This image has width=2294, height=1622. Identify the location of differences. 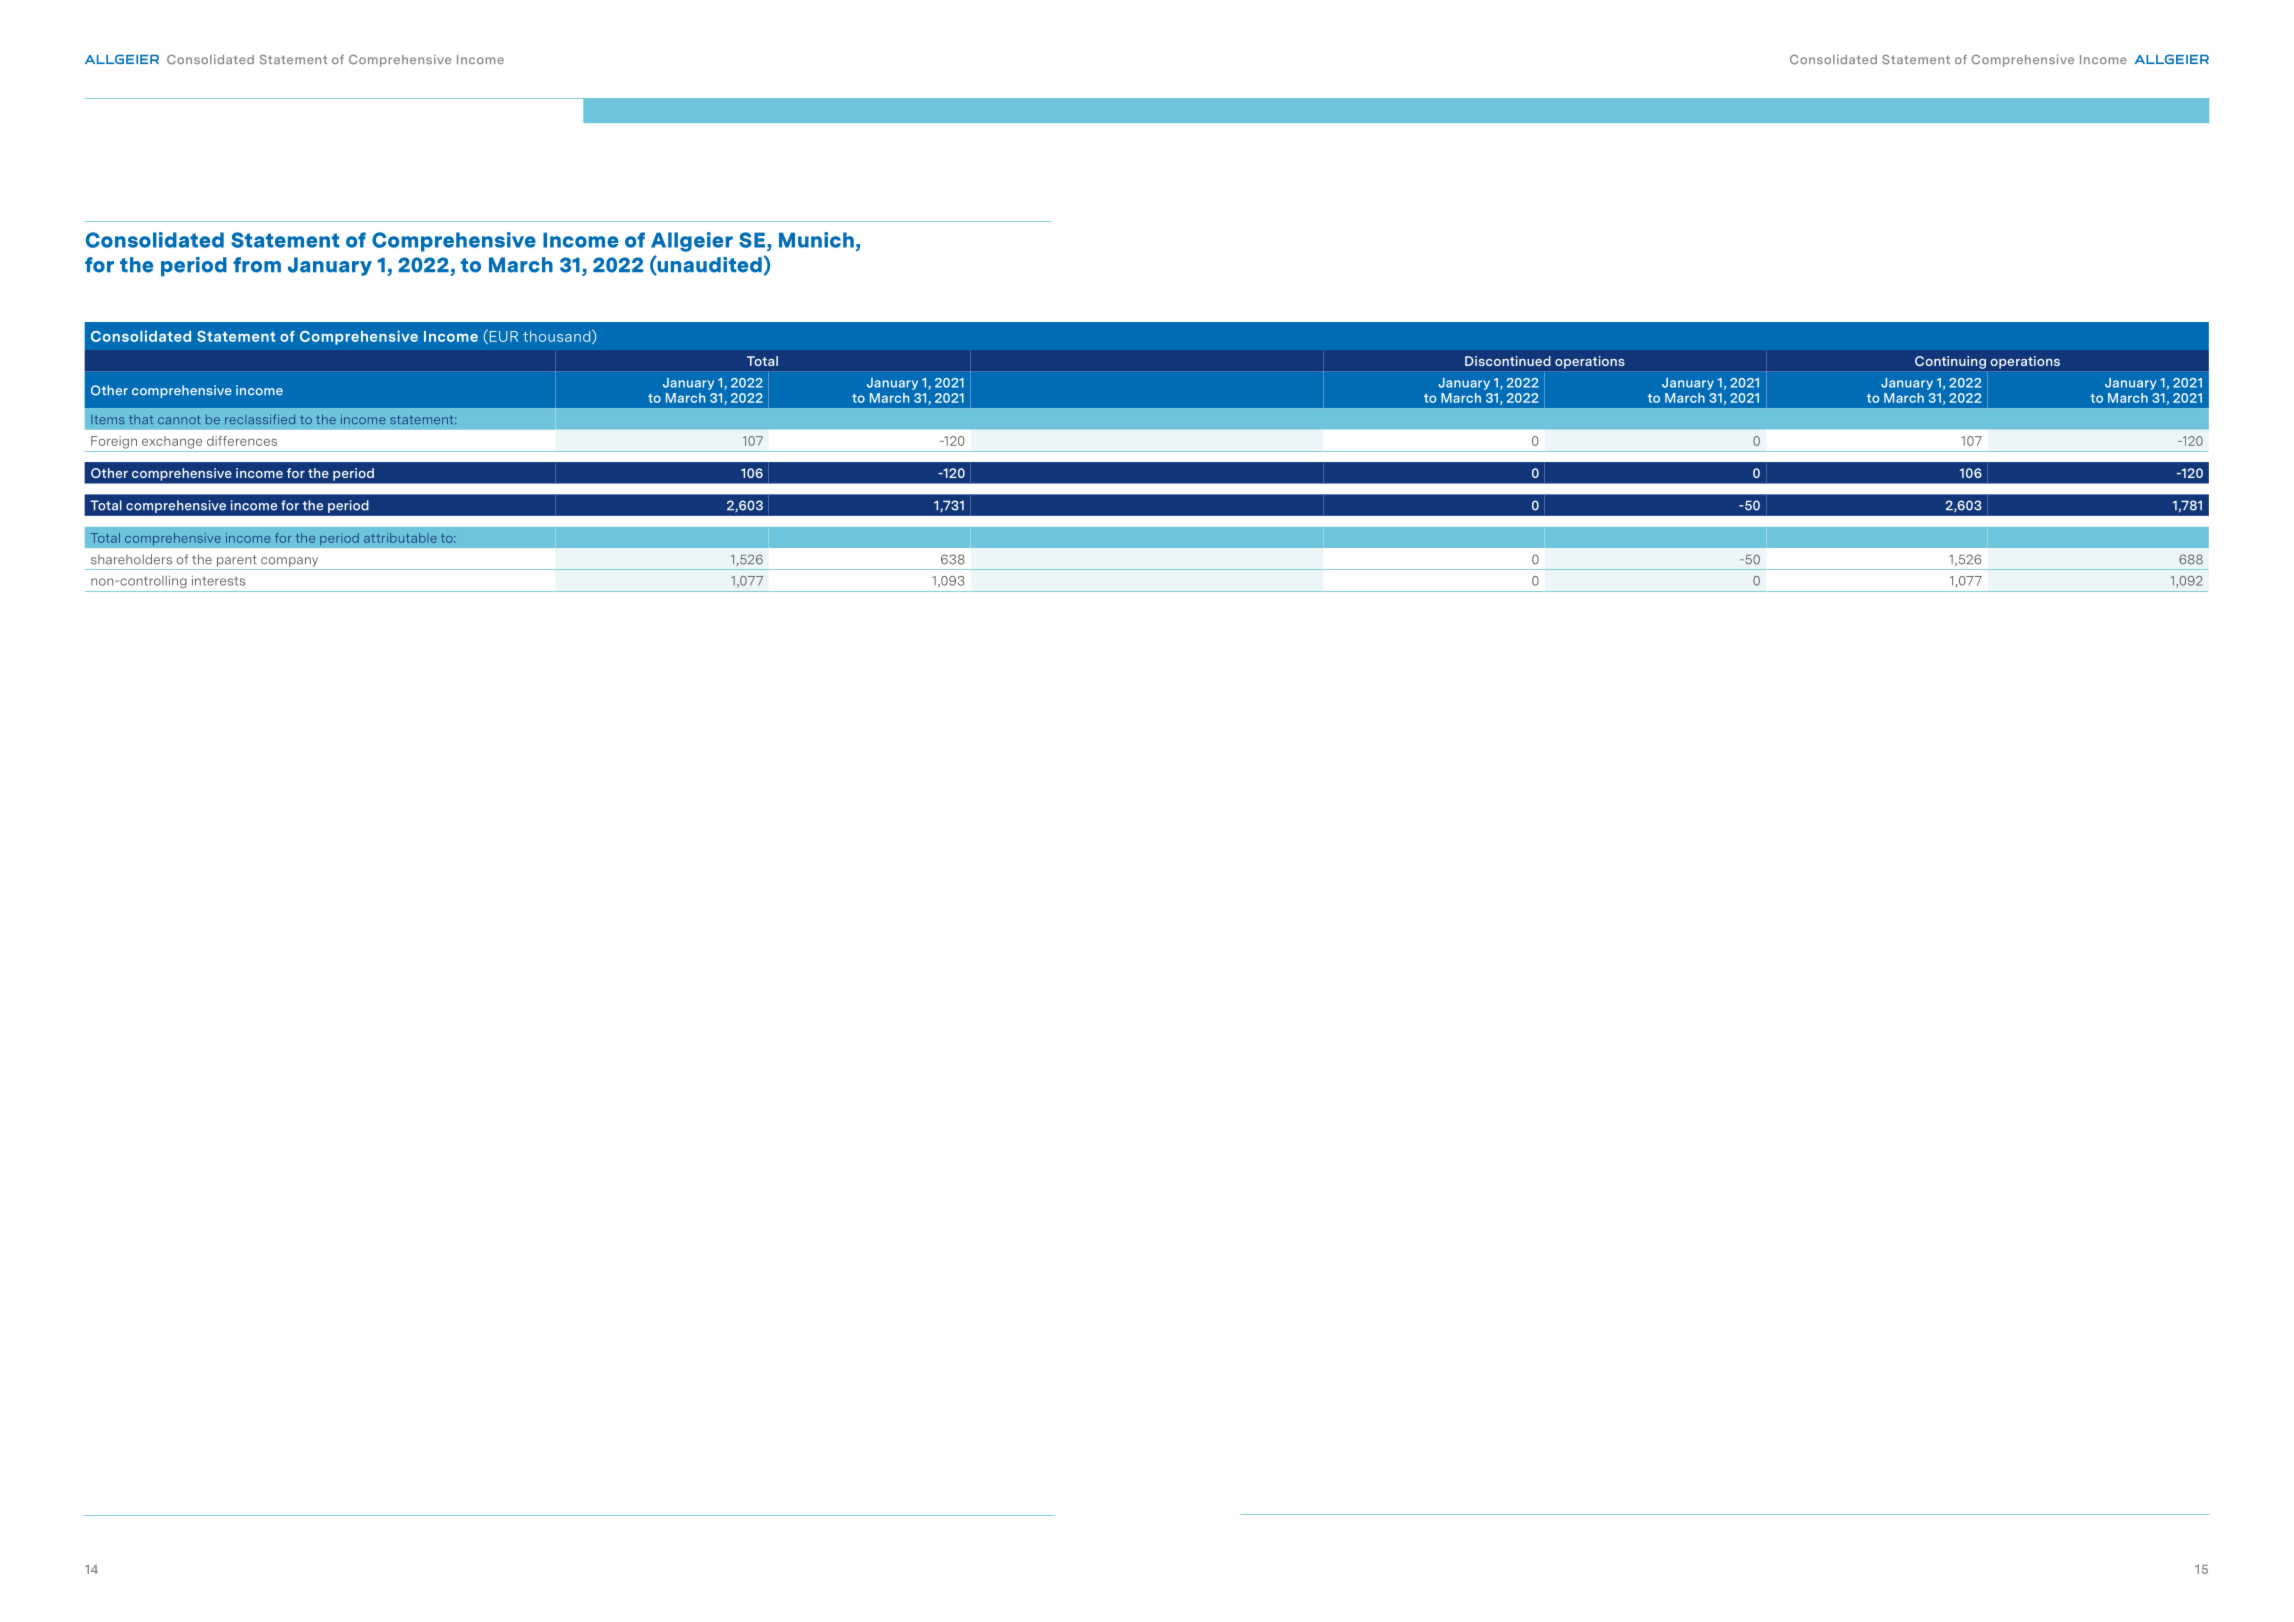
(242, 441).
